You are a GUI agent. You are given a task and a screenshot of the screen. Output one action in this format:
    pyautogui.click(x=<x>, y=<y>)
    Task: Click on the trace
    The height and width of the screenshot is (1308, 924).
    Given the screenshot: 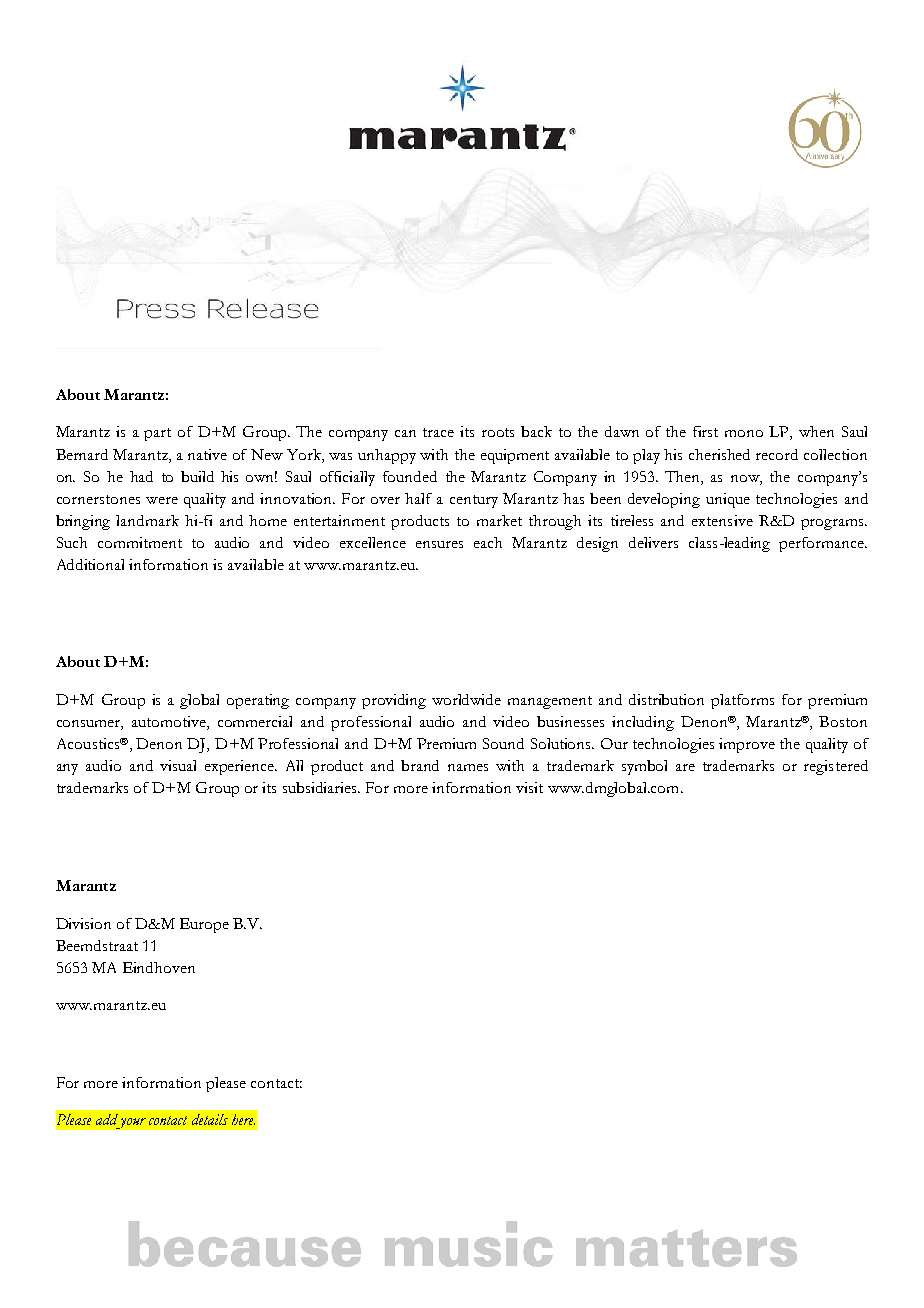 What is the action you would take?
    pyautogui.click(x=438, y=432)
